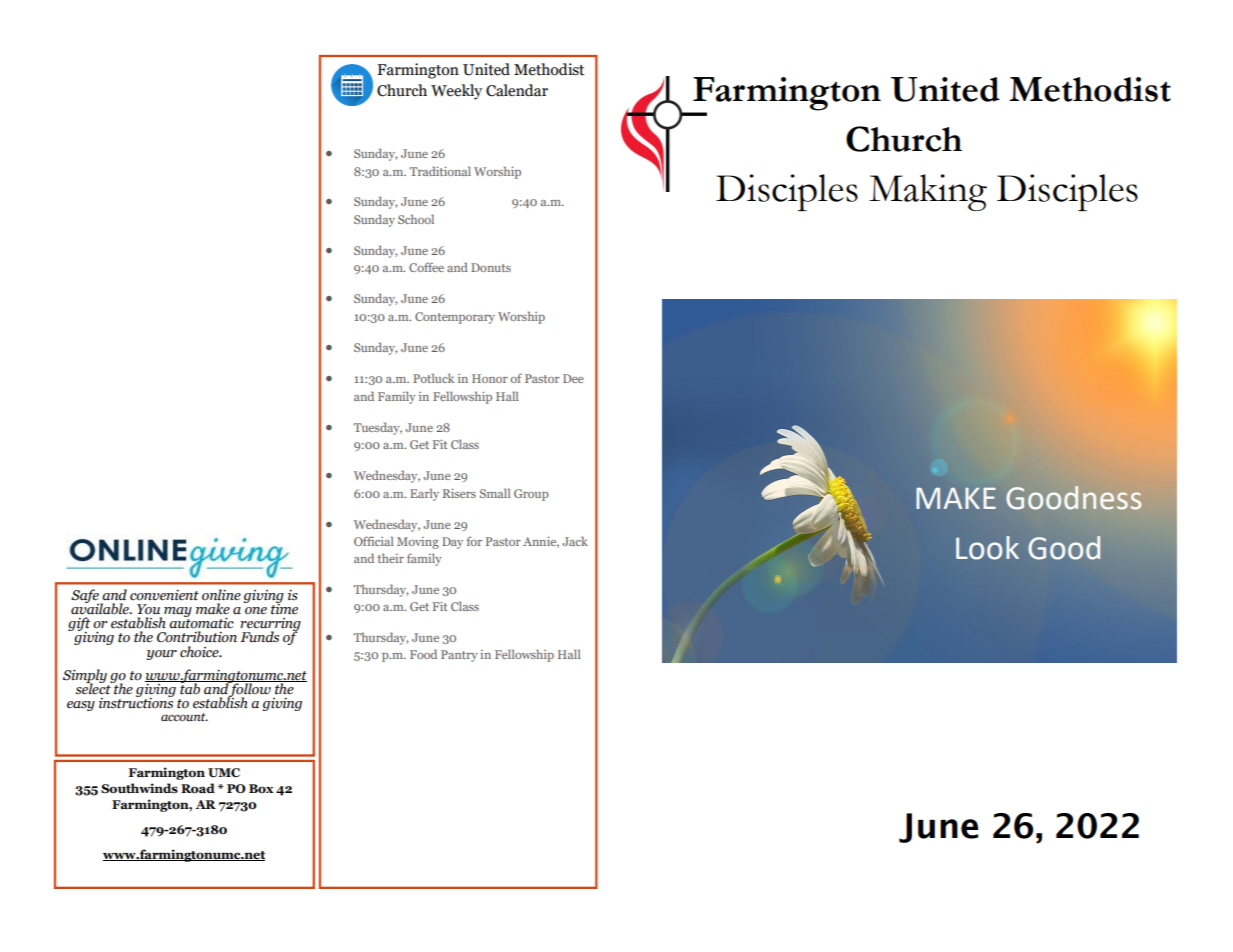 The height and width of the screenshot is (952, 1233). Describe the element at coordinates (198, 788) in the screenshot. I see `Road` at that location.
